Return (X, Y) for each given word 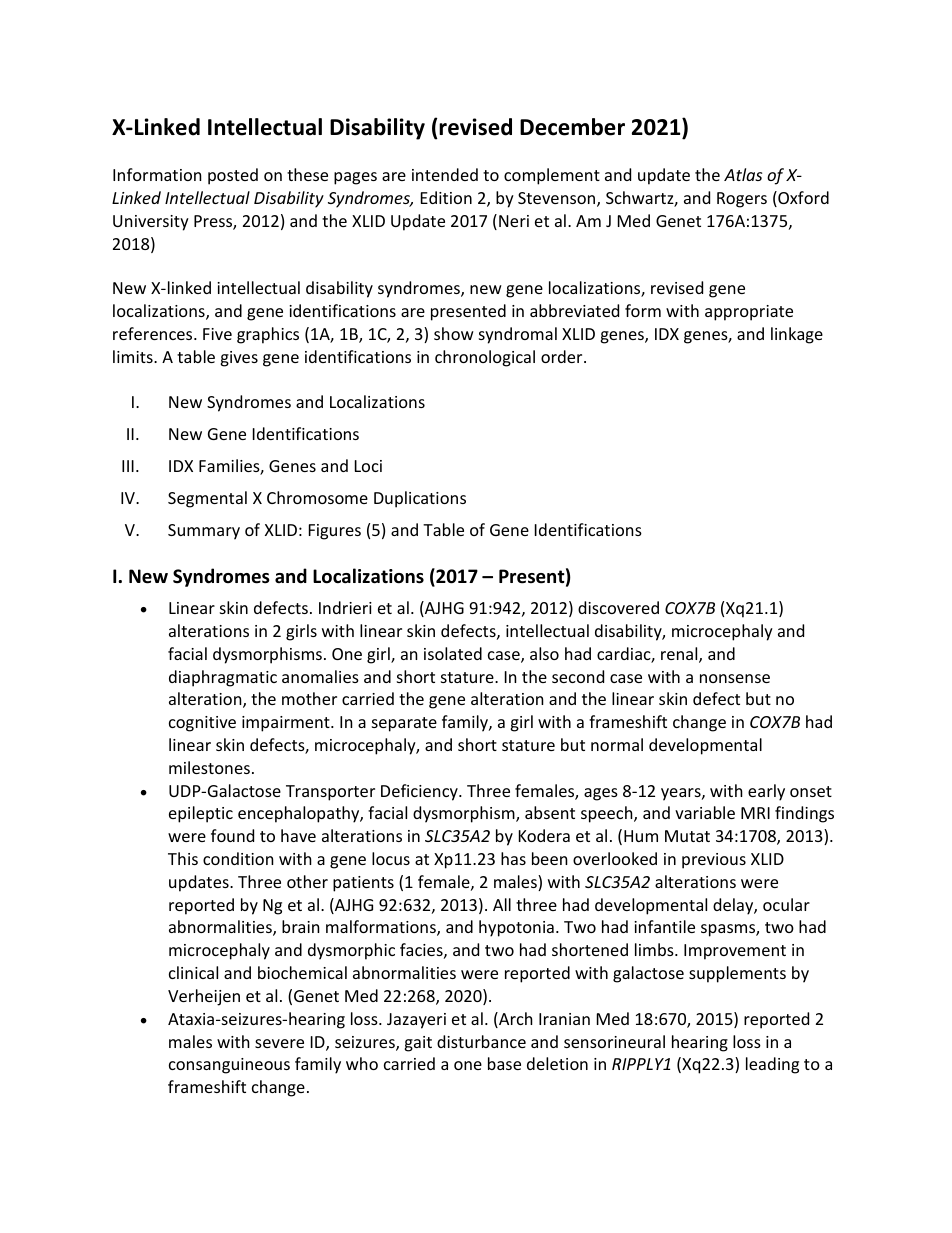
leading (772, 1065)
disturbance (481, 1041)
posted (233, 176)
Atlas (743, 174)
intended (445, 174)
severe (279, 1043)
